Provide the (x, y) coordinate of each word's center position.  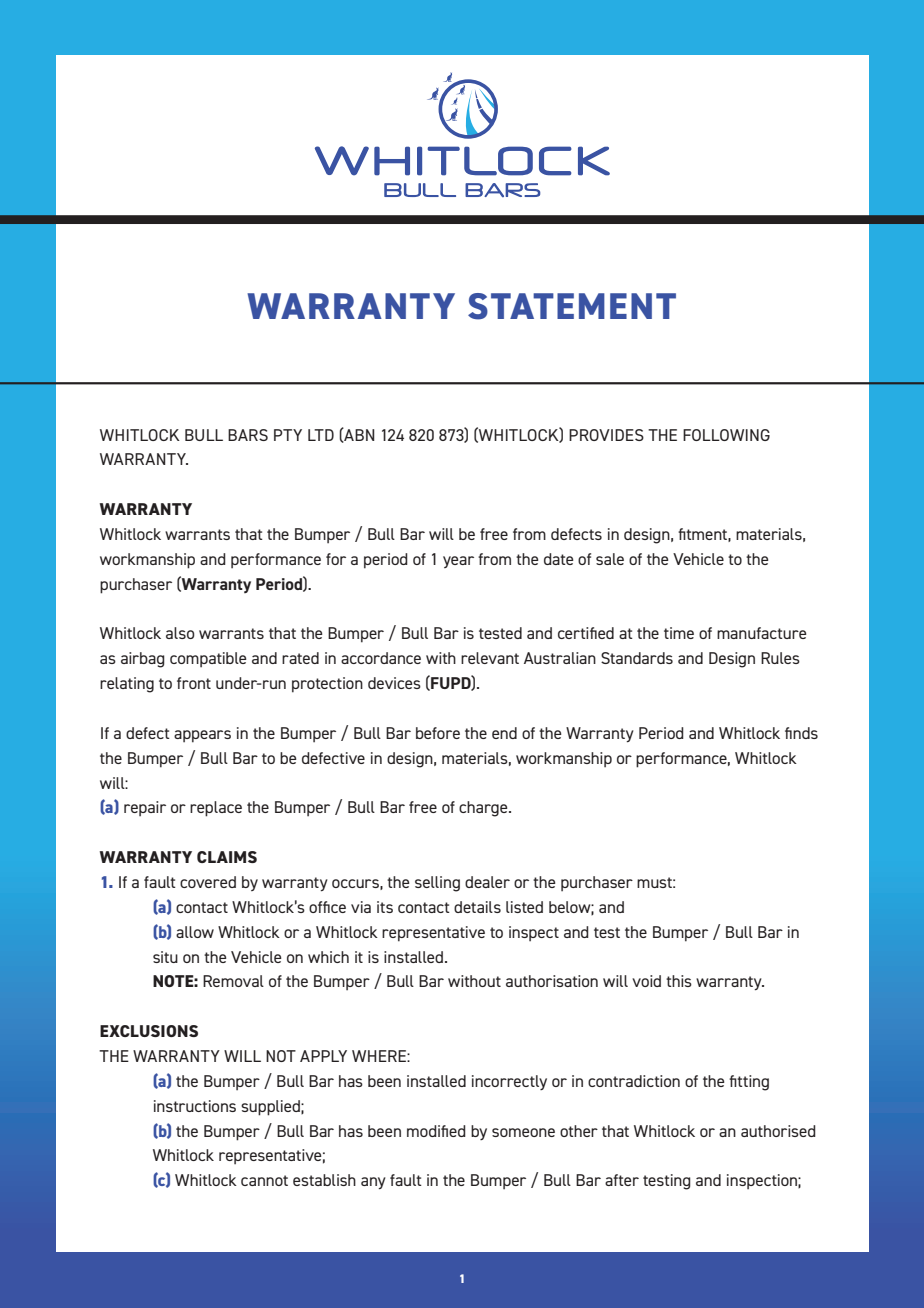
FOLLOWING (726, 435)
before (438, 733)
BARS (248, 435)
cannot (264, 1180)
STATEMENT (572, 306)
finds (801, 733)
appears (202, 736)
